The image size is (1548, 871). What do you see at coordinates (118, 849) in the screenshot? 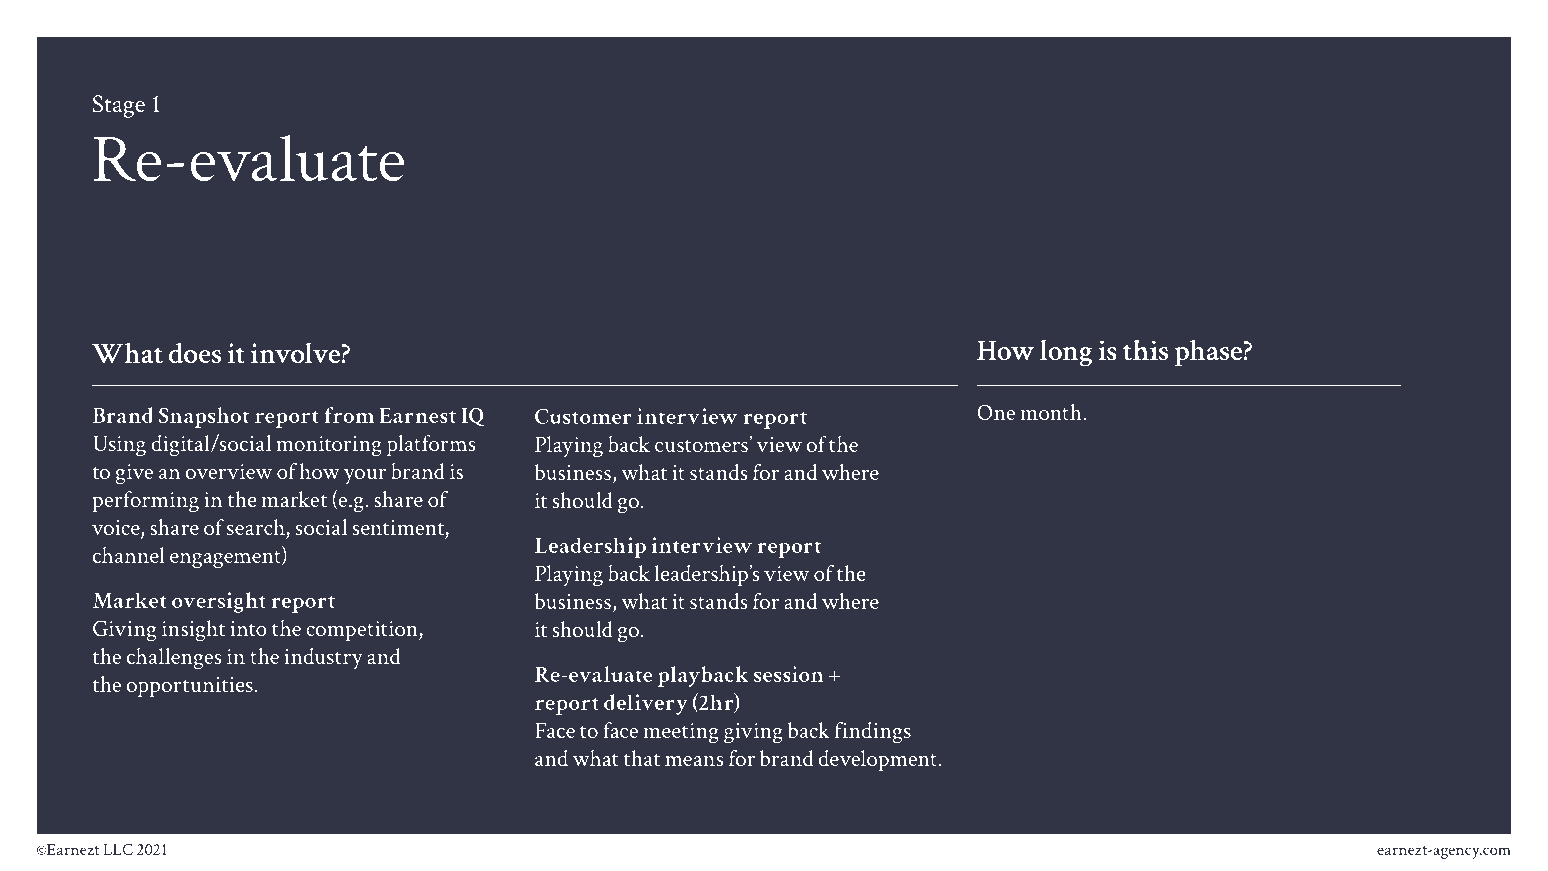
I see `LLC` at bounding box center [118, 849].
